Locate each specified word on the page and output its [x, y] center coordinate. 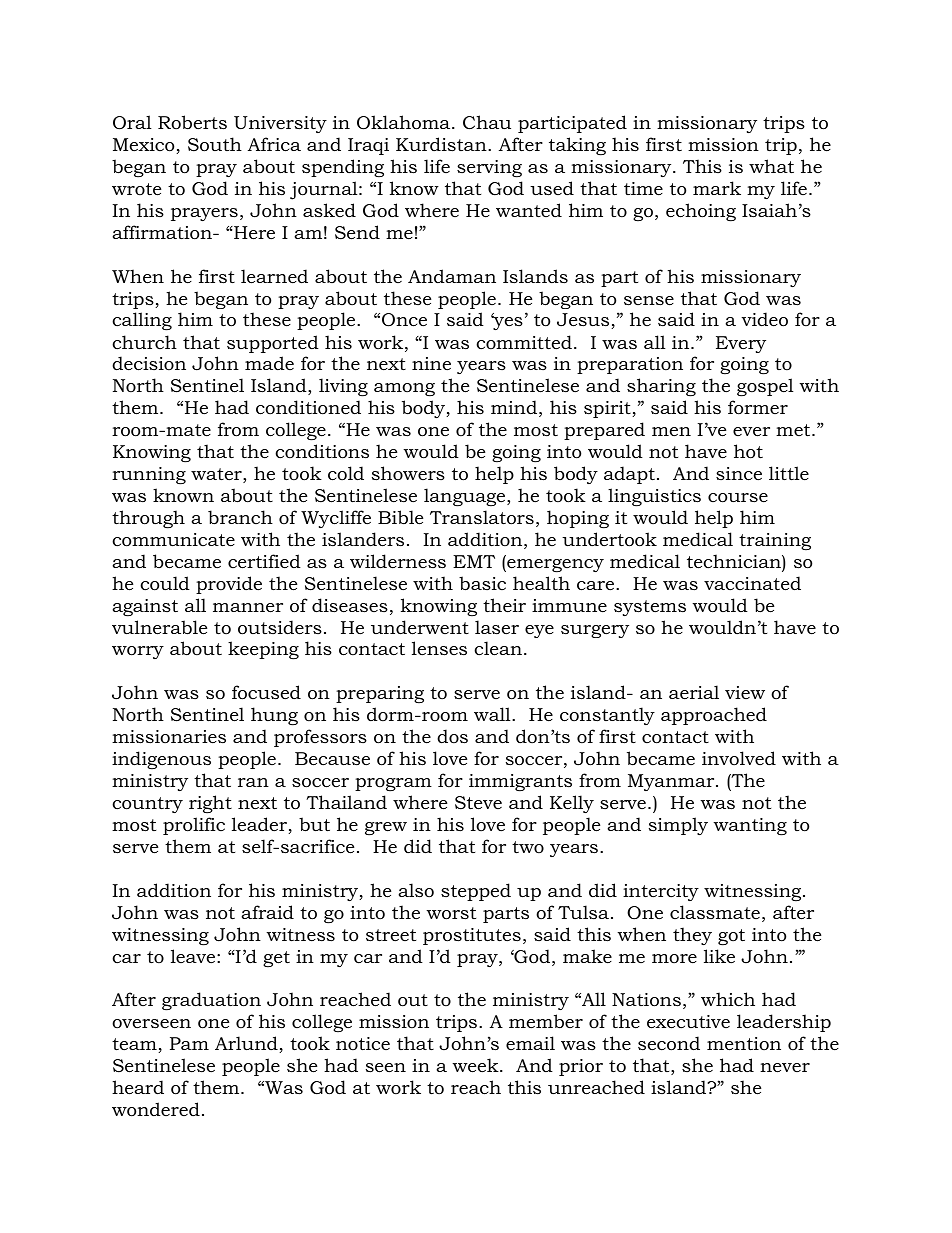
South [215, 144]
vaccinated [752, 583]
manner [248, 607]
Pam [189, 1043]
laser [497, 627]
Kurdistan [442, 144]
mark [717, 188]
